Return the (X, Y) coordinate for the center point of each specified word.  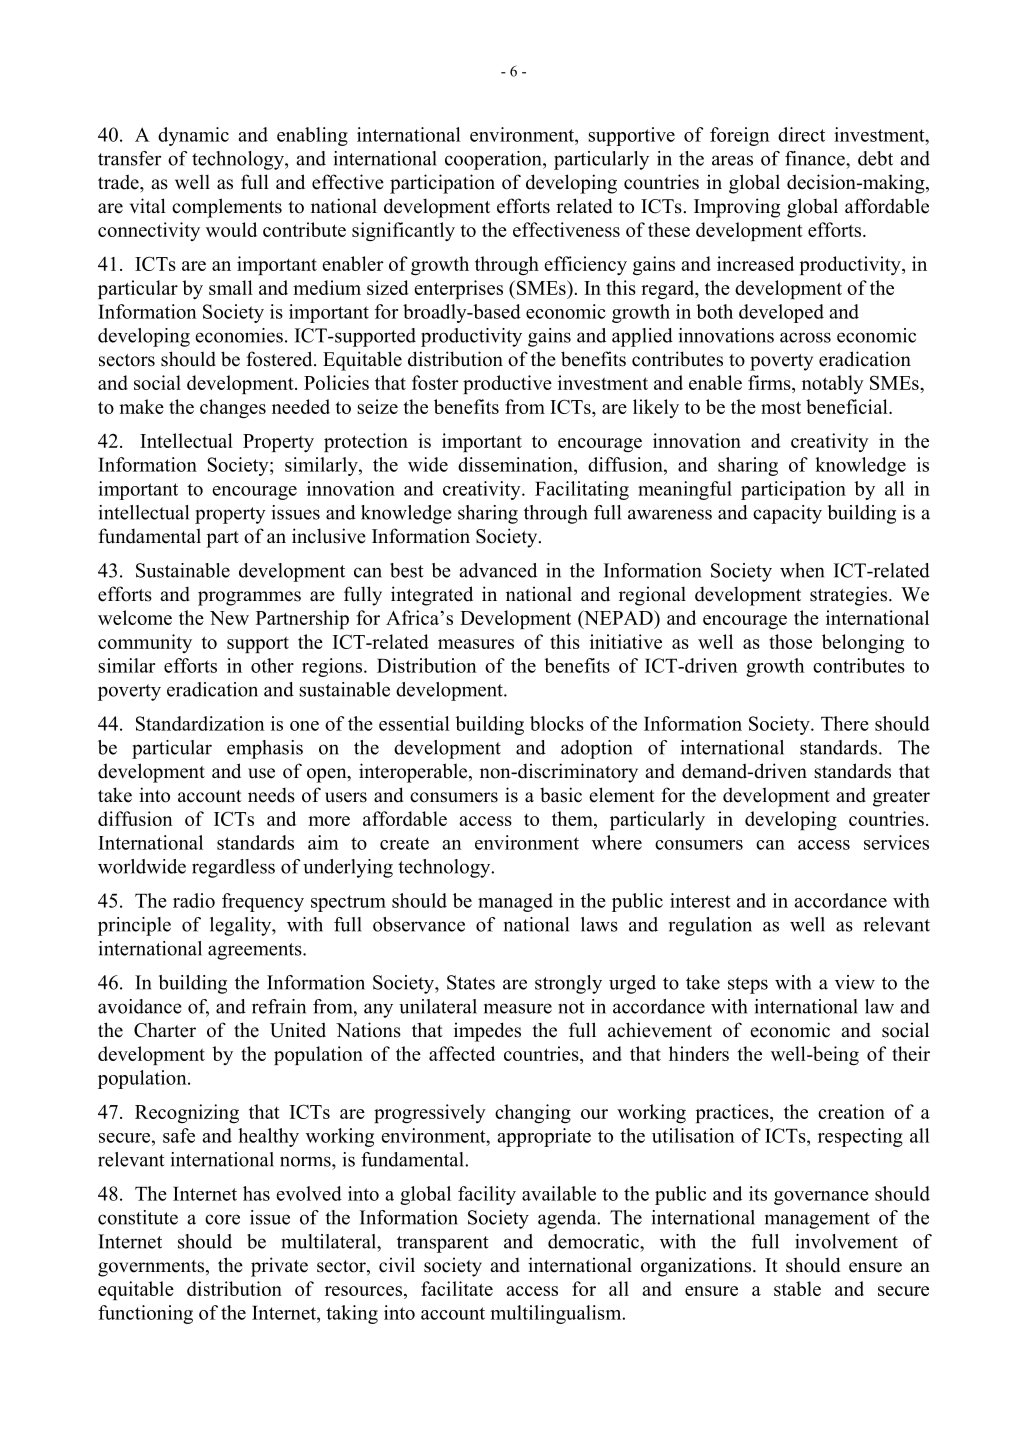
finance (816, 158)
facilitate (457, 1288)
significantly (403, 232)
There (845, 723)
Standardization (200, 723)
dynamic (193, 136)
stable (797, 1288)
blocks (557, 723)
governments (151, 1268)
